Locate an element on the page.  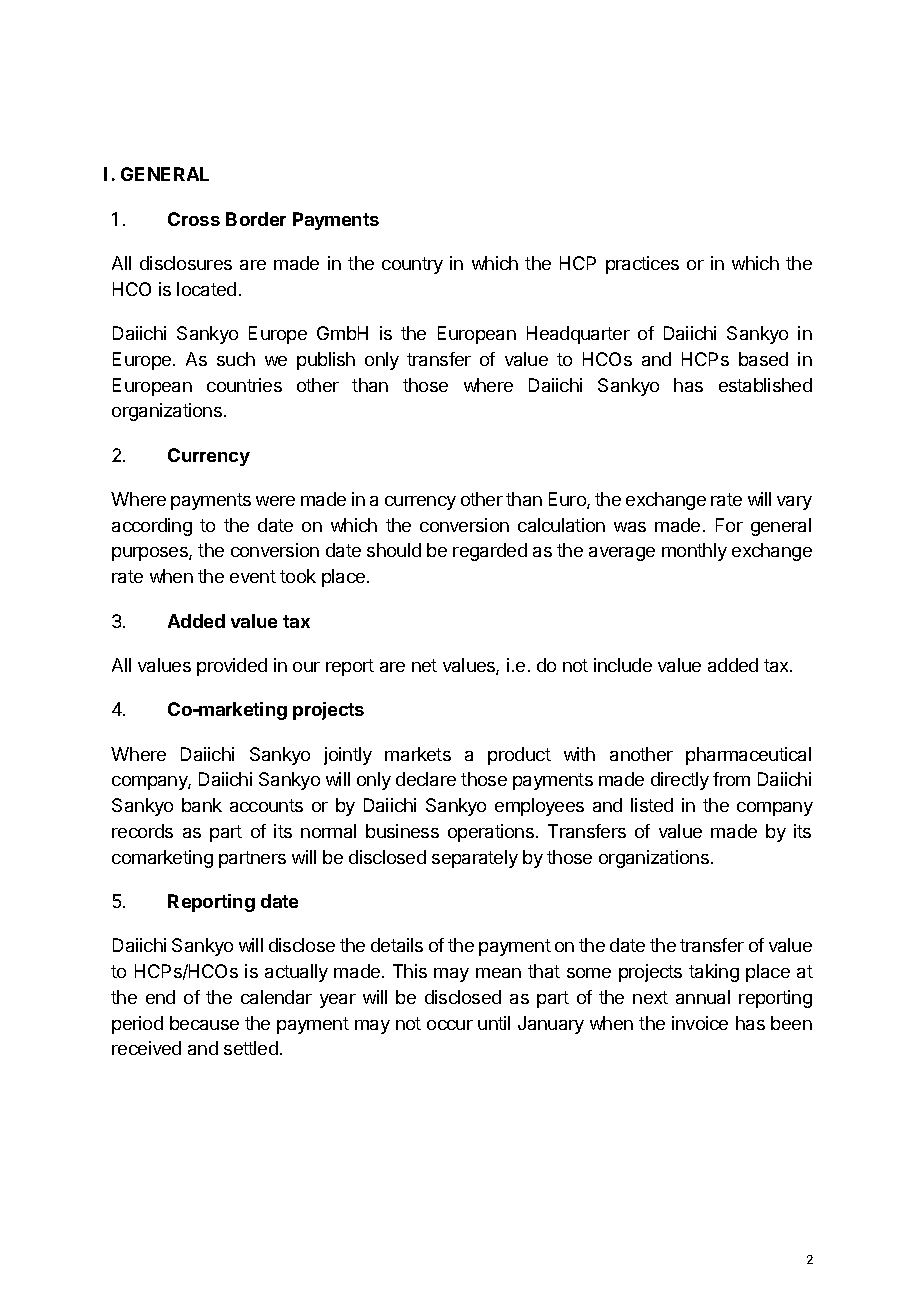
occur is located at coordinates (450, 1025).
